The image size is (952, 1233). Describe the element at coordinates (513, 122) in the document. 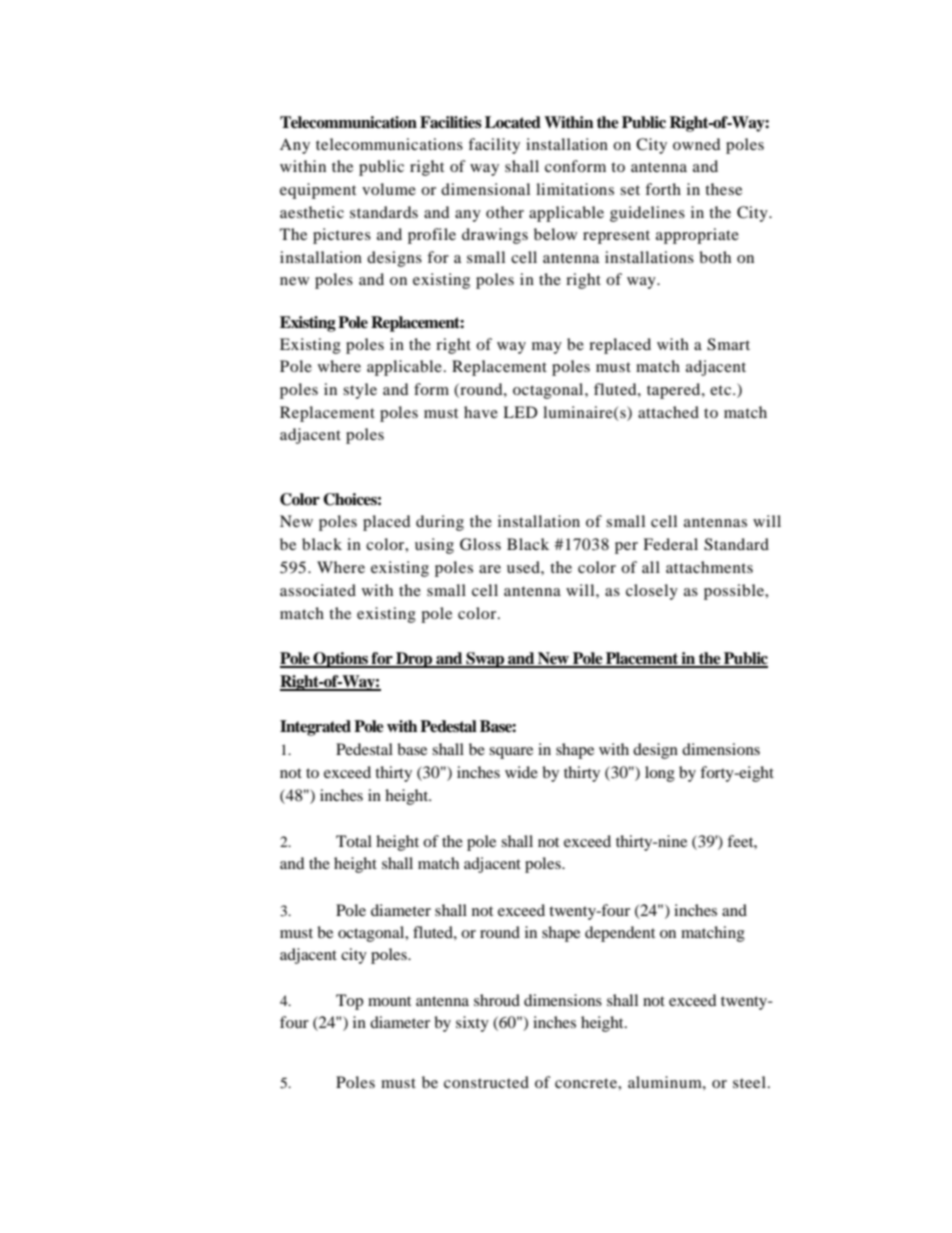

I see `Located` at that location.
